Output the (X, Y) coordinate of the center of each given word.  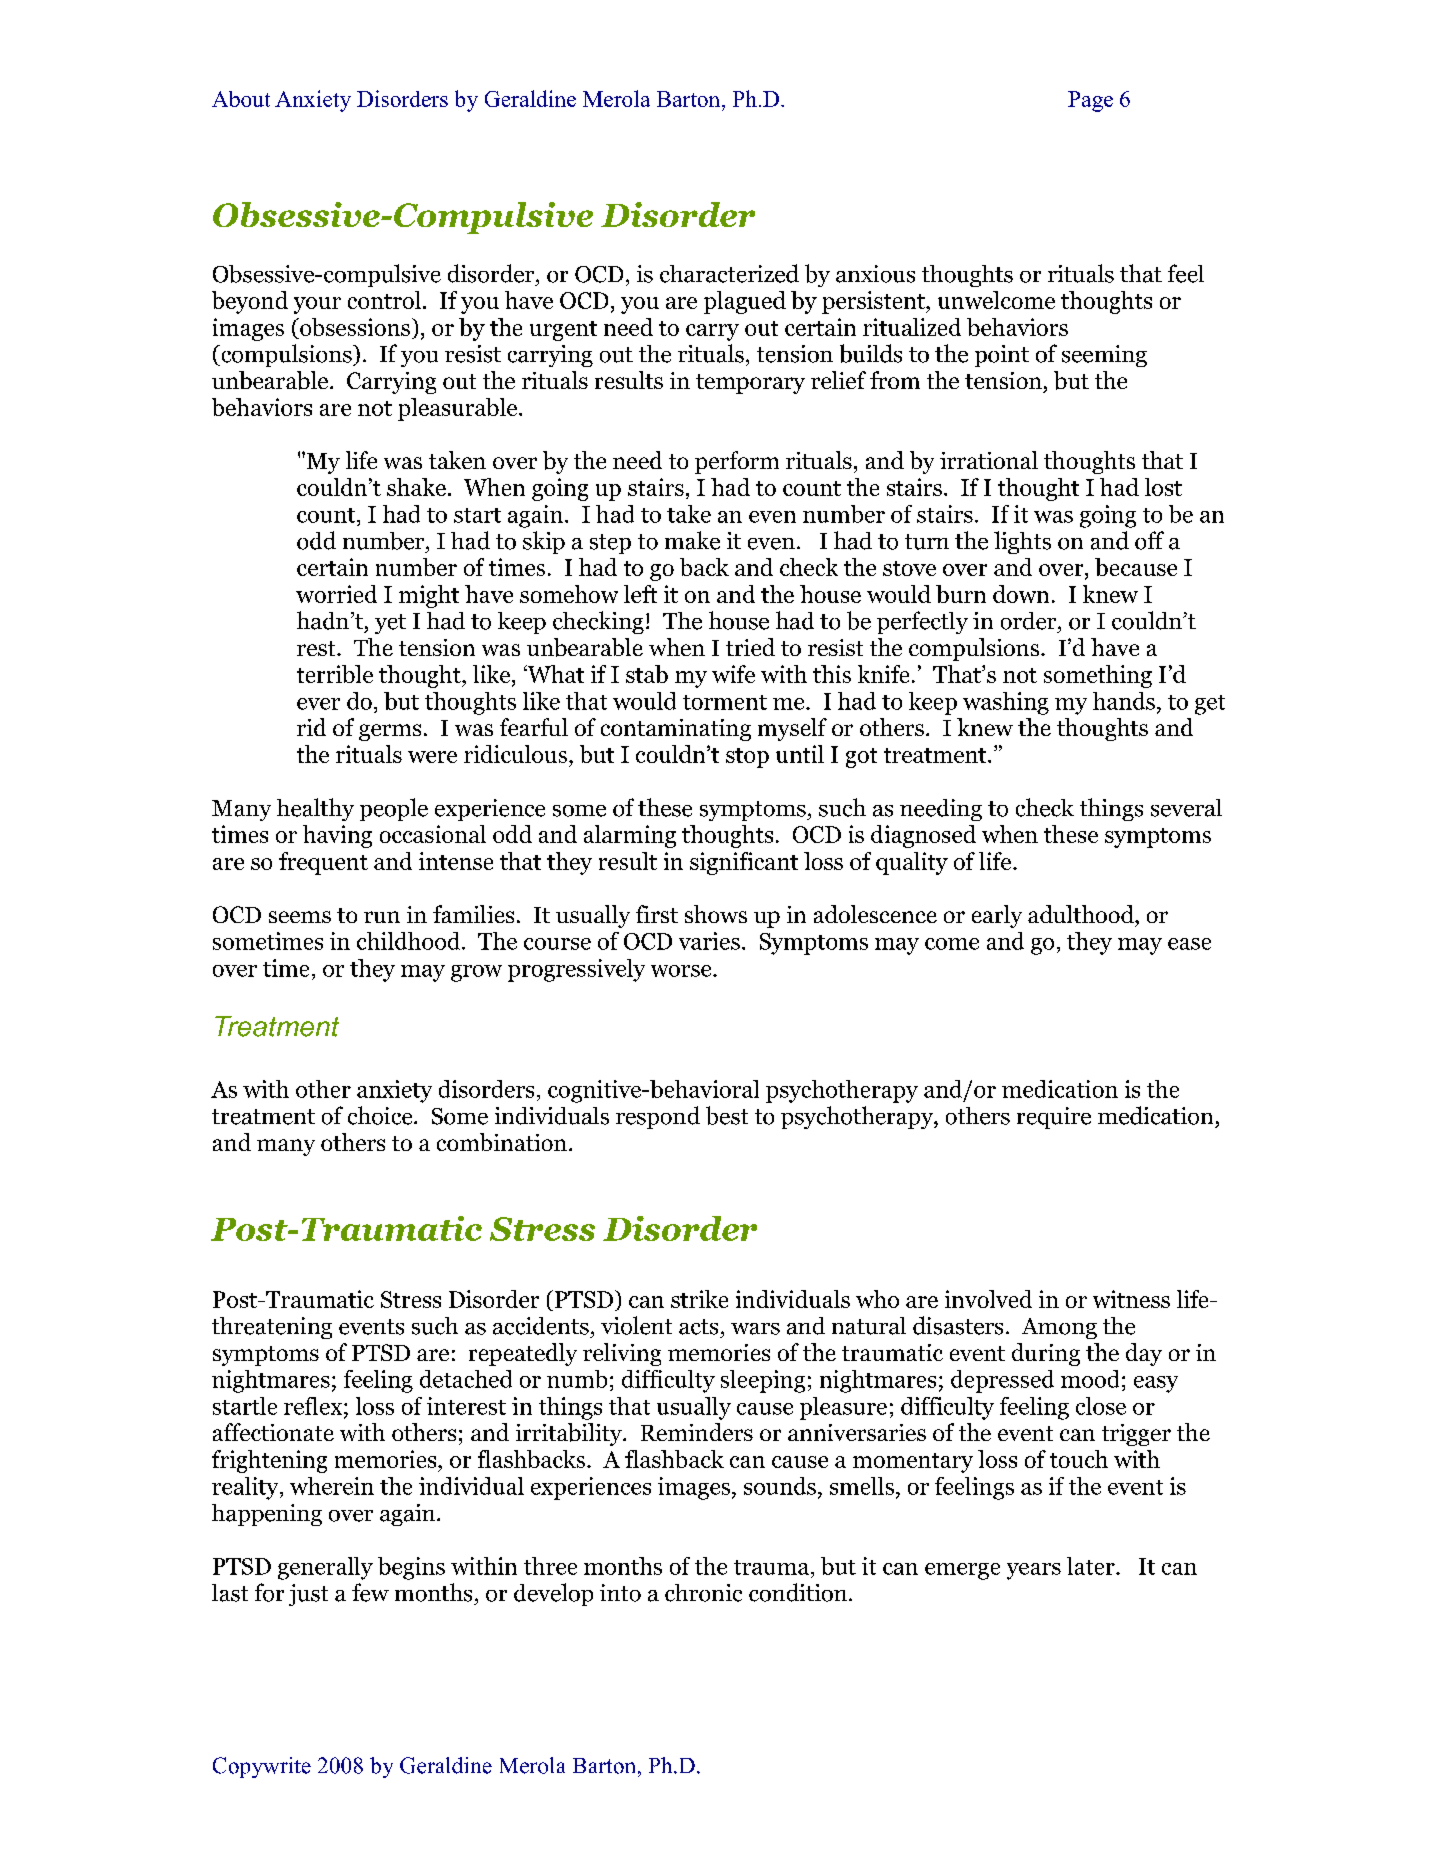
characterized (729, 273)
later (1092, 1566)
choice (381, 1115)
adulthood (1082, 914)
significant (744, 863)
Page (1090, 101)
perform (737, 462)
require (1054, 1118)
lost (1163, 487)
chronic (703, 1593)
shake (416, 487)
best (727, 1115)
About (241, 99)
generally (325, 1568)
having (337, 836)
